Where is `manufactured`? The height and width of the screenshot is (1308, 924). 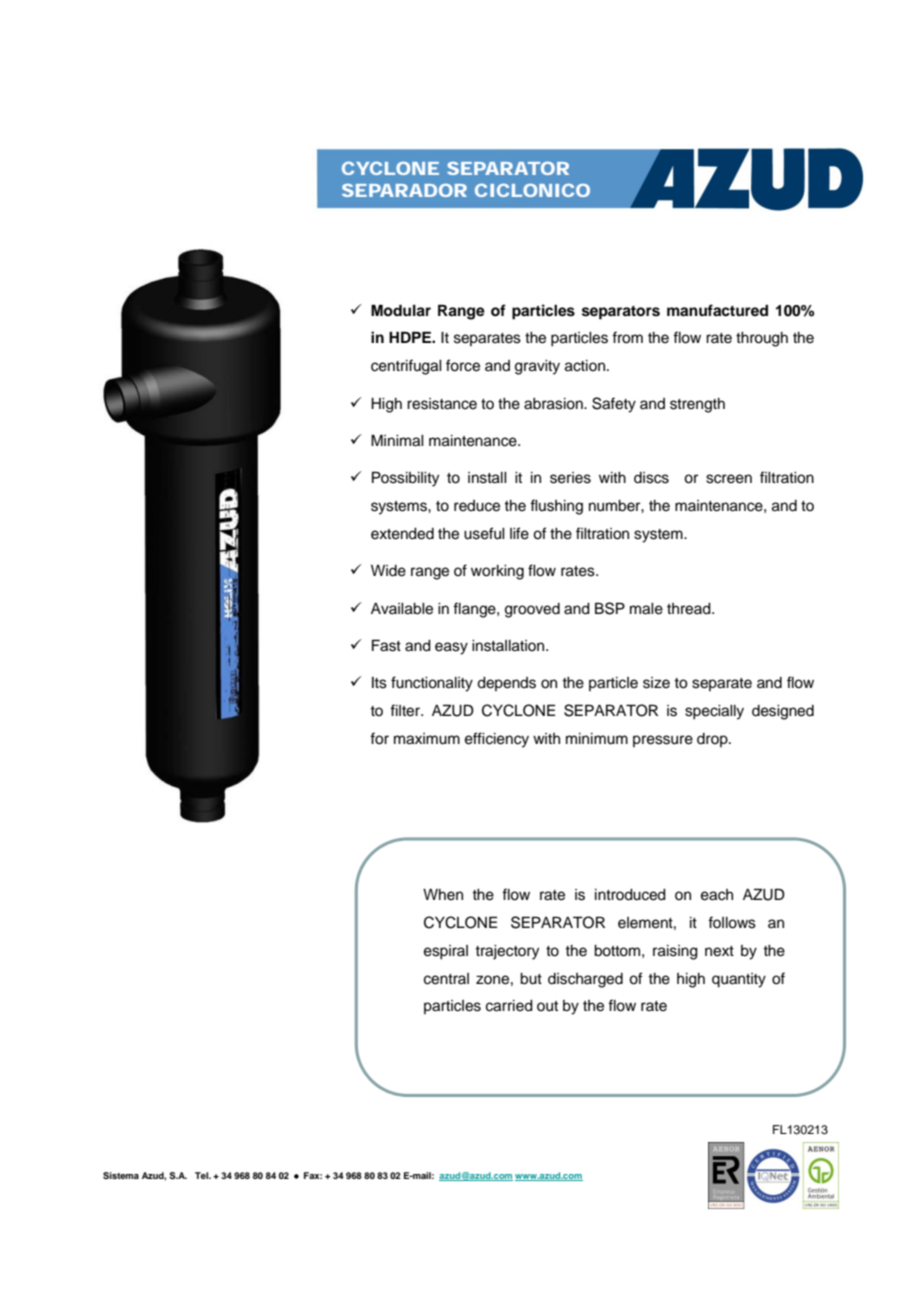 manufactured is located at coordinates (717, 310).
